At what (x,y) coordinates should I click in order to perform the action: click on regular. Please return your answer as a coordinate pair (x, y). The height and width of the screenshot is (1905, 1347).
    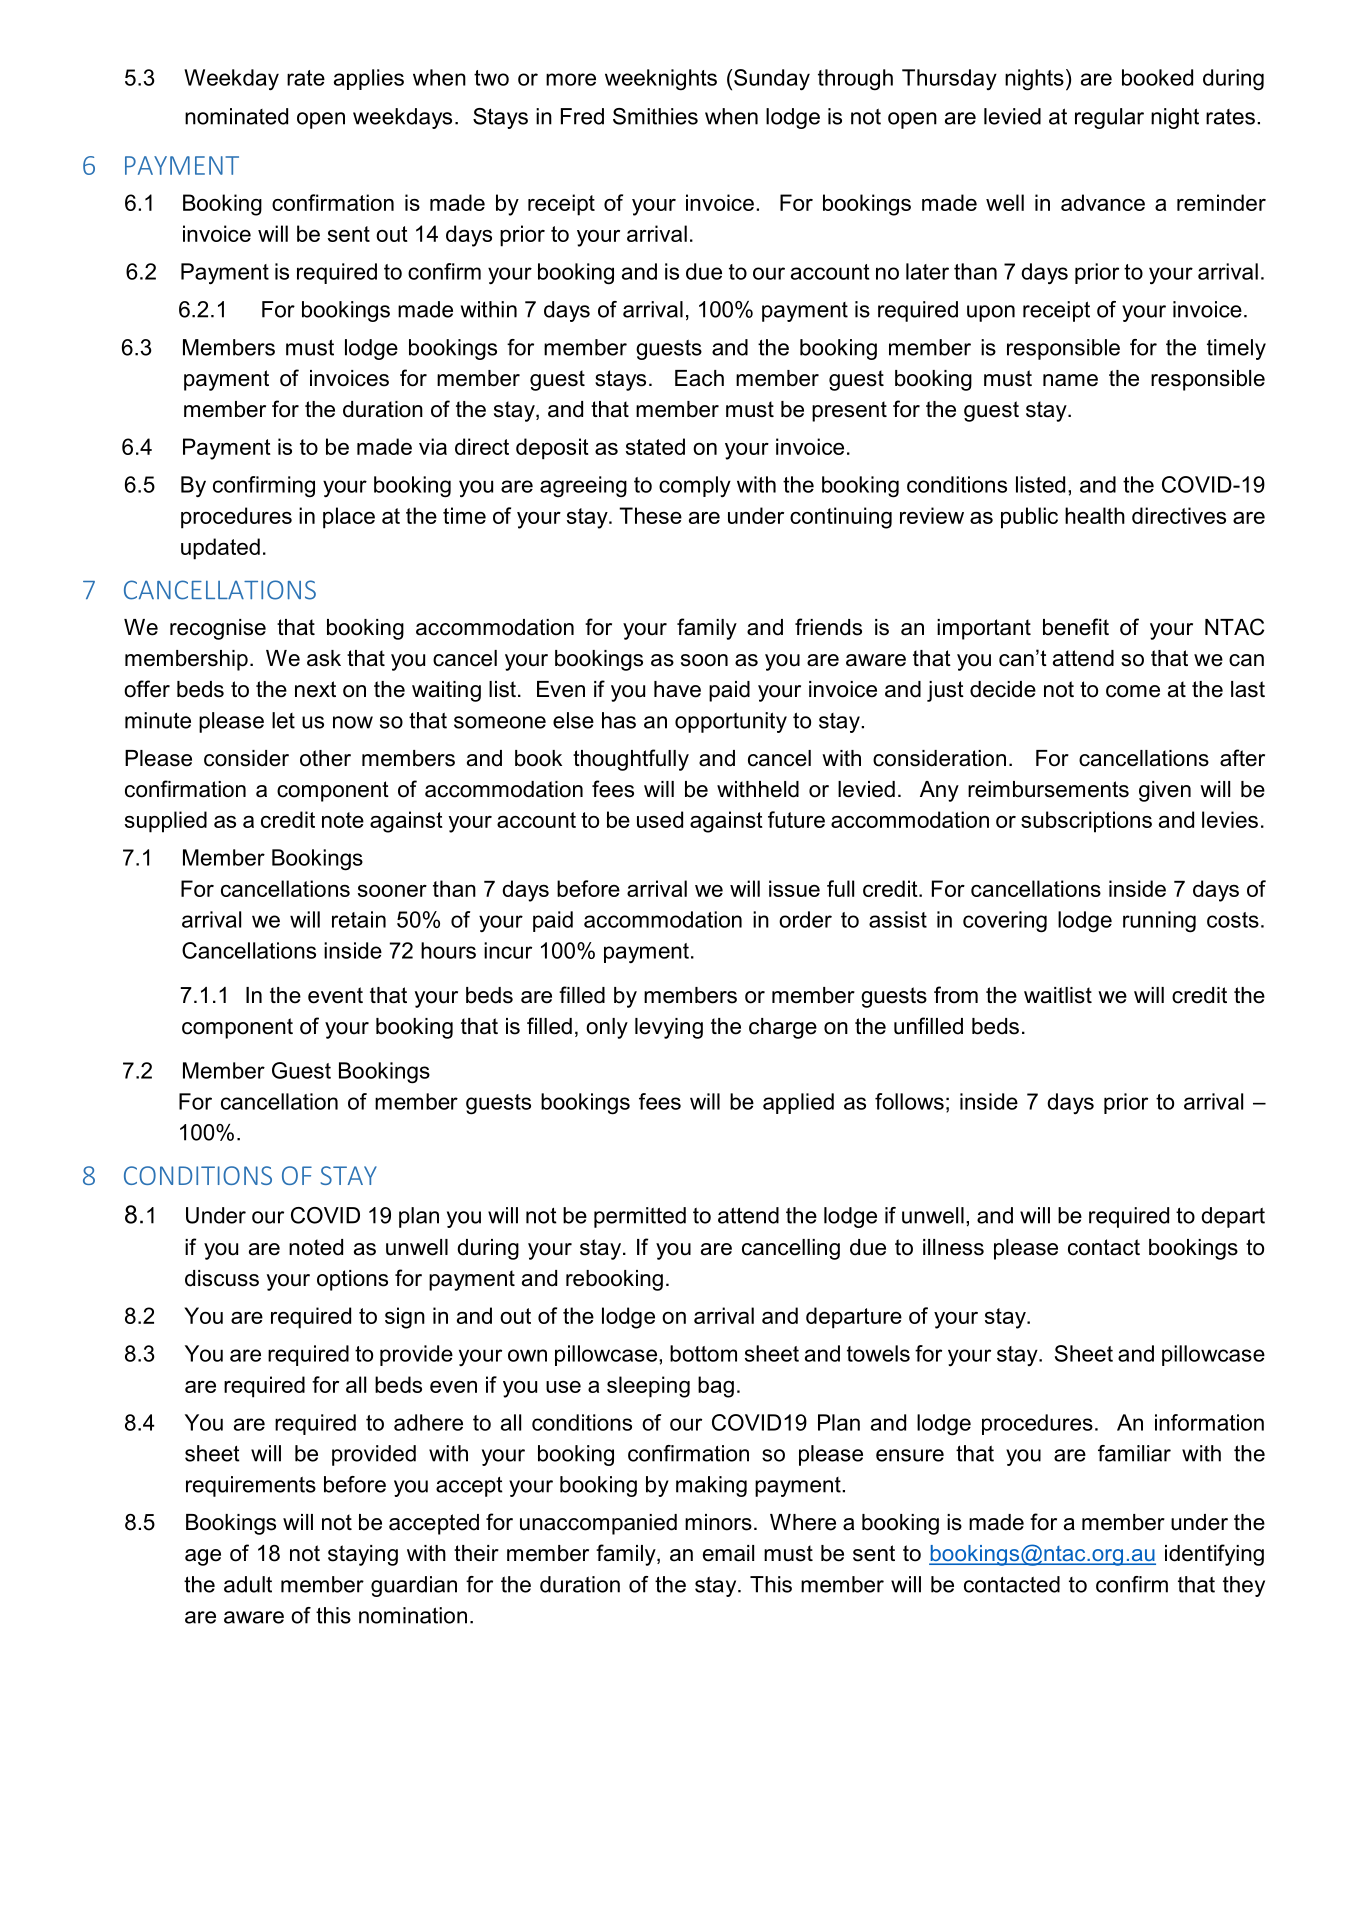
    Looking at the image, I should click on (1109, 118).
